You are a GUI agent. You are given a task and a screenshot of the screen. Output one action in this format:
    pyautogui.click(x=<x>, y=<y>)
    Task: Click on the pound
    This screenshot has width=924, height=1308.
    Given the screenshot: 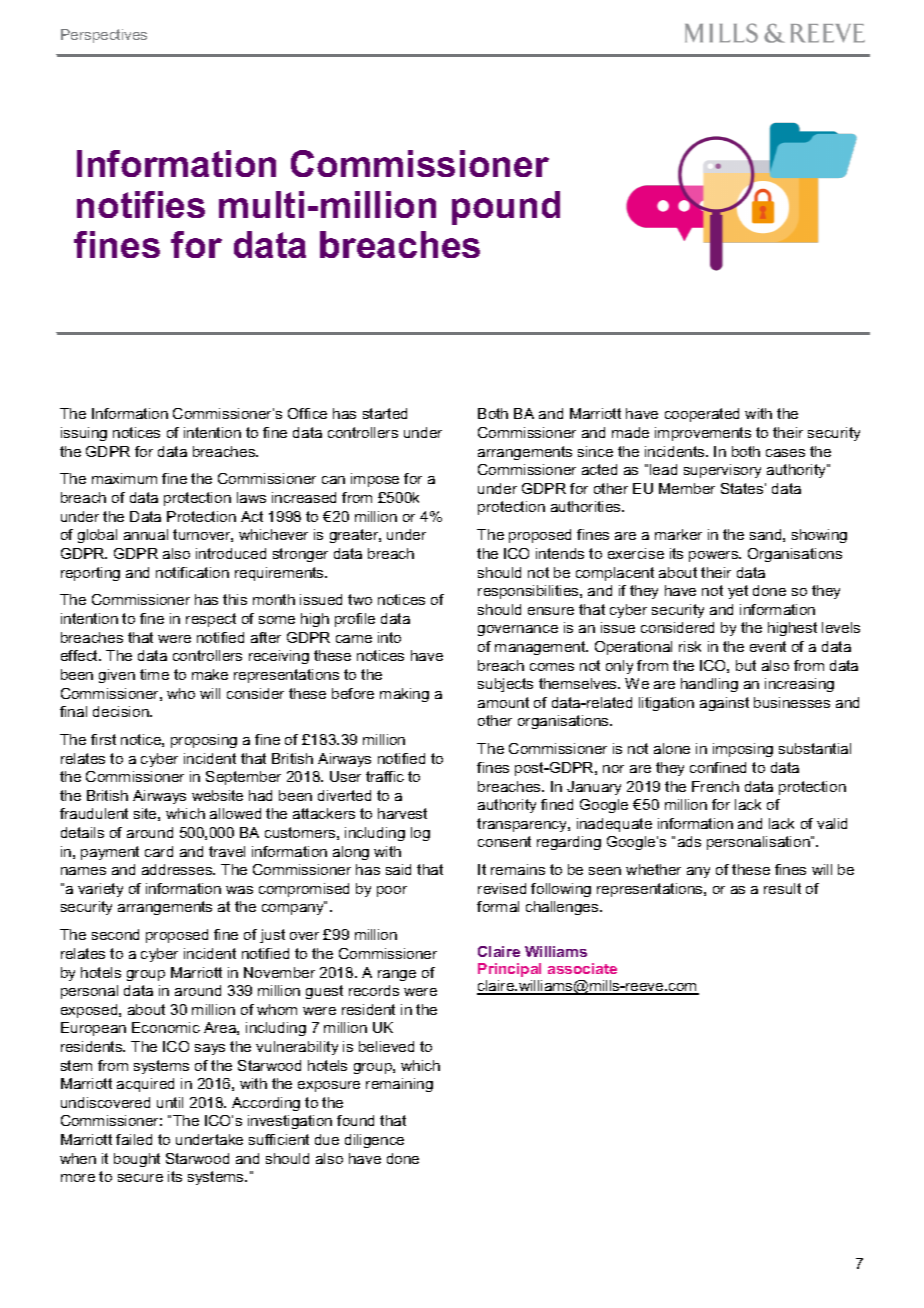 What is the action you would take?
    pyautogui.click(x=506, y=208)
